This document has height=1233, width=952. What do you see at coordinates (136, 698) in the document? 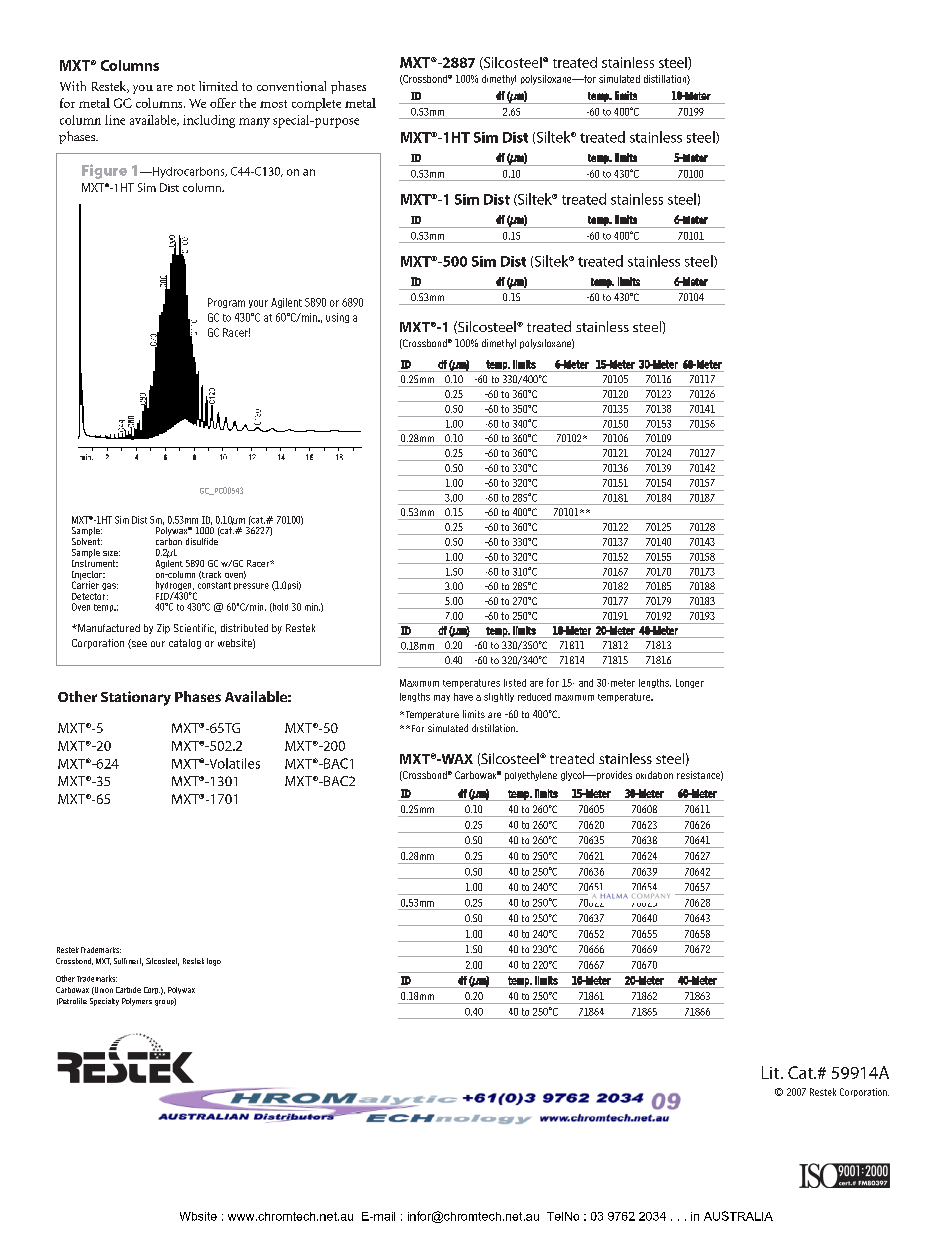
I see `Stationary` at bounding box center [136, 698].
